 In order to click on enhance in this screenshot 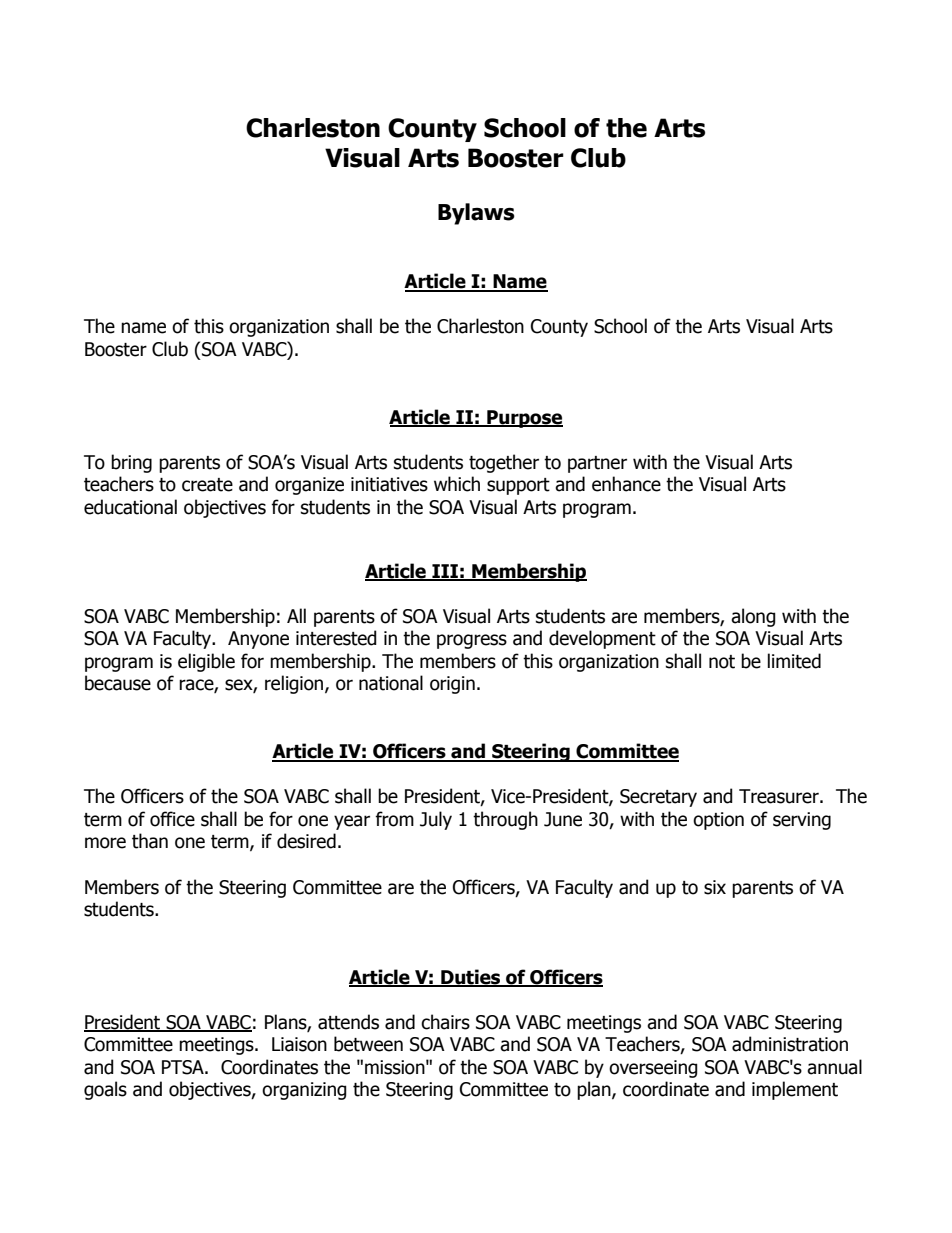, I will do `click(626, 484)`.
